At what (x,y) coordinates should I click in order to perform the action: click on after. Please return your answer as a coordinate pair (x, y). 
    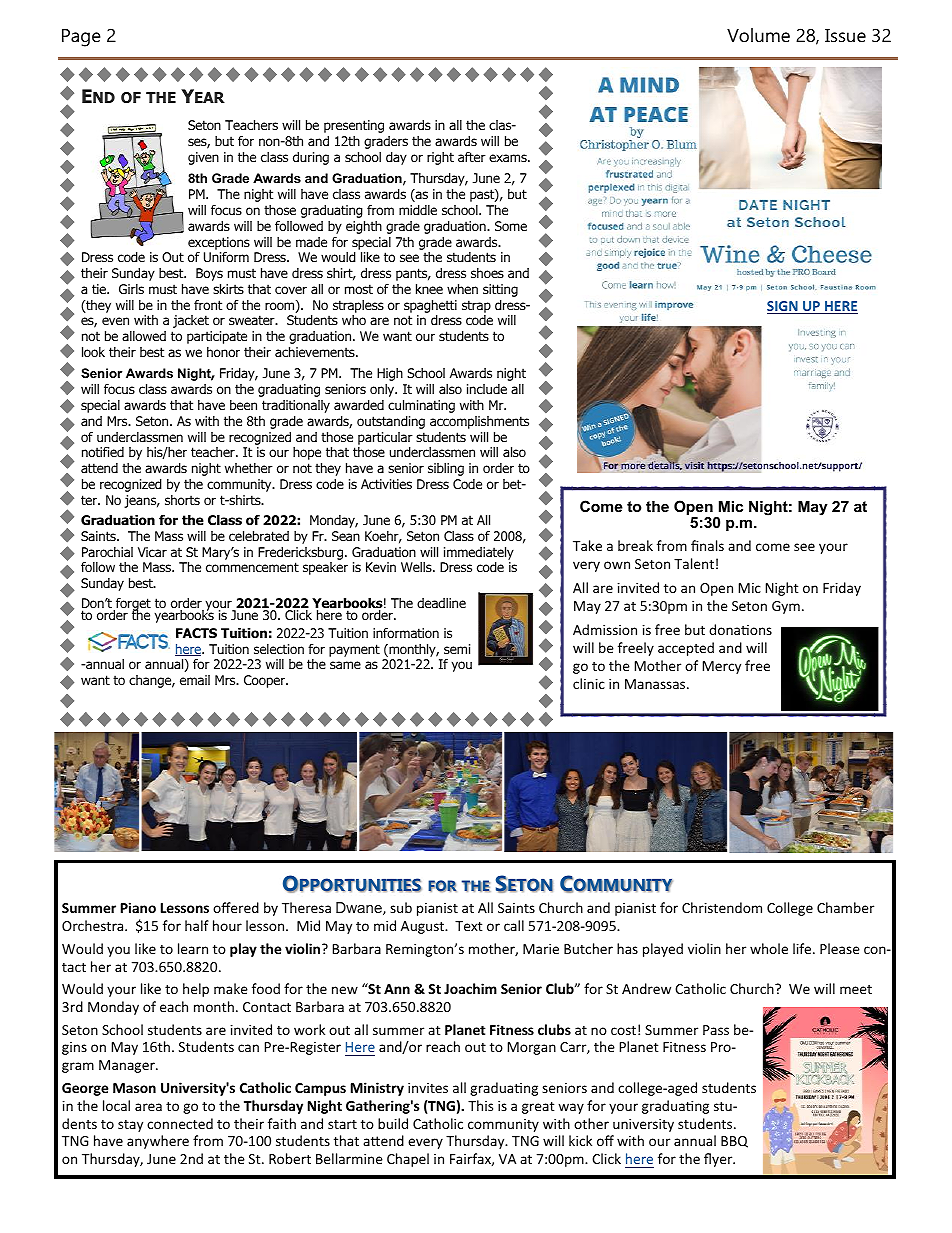
    Looking at the image, I should click on (472, 157).
